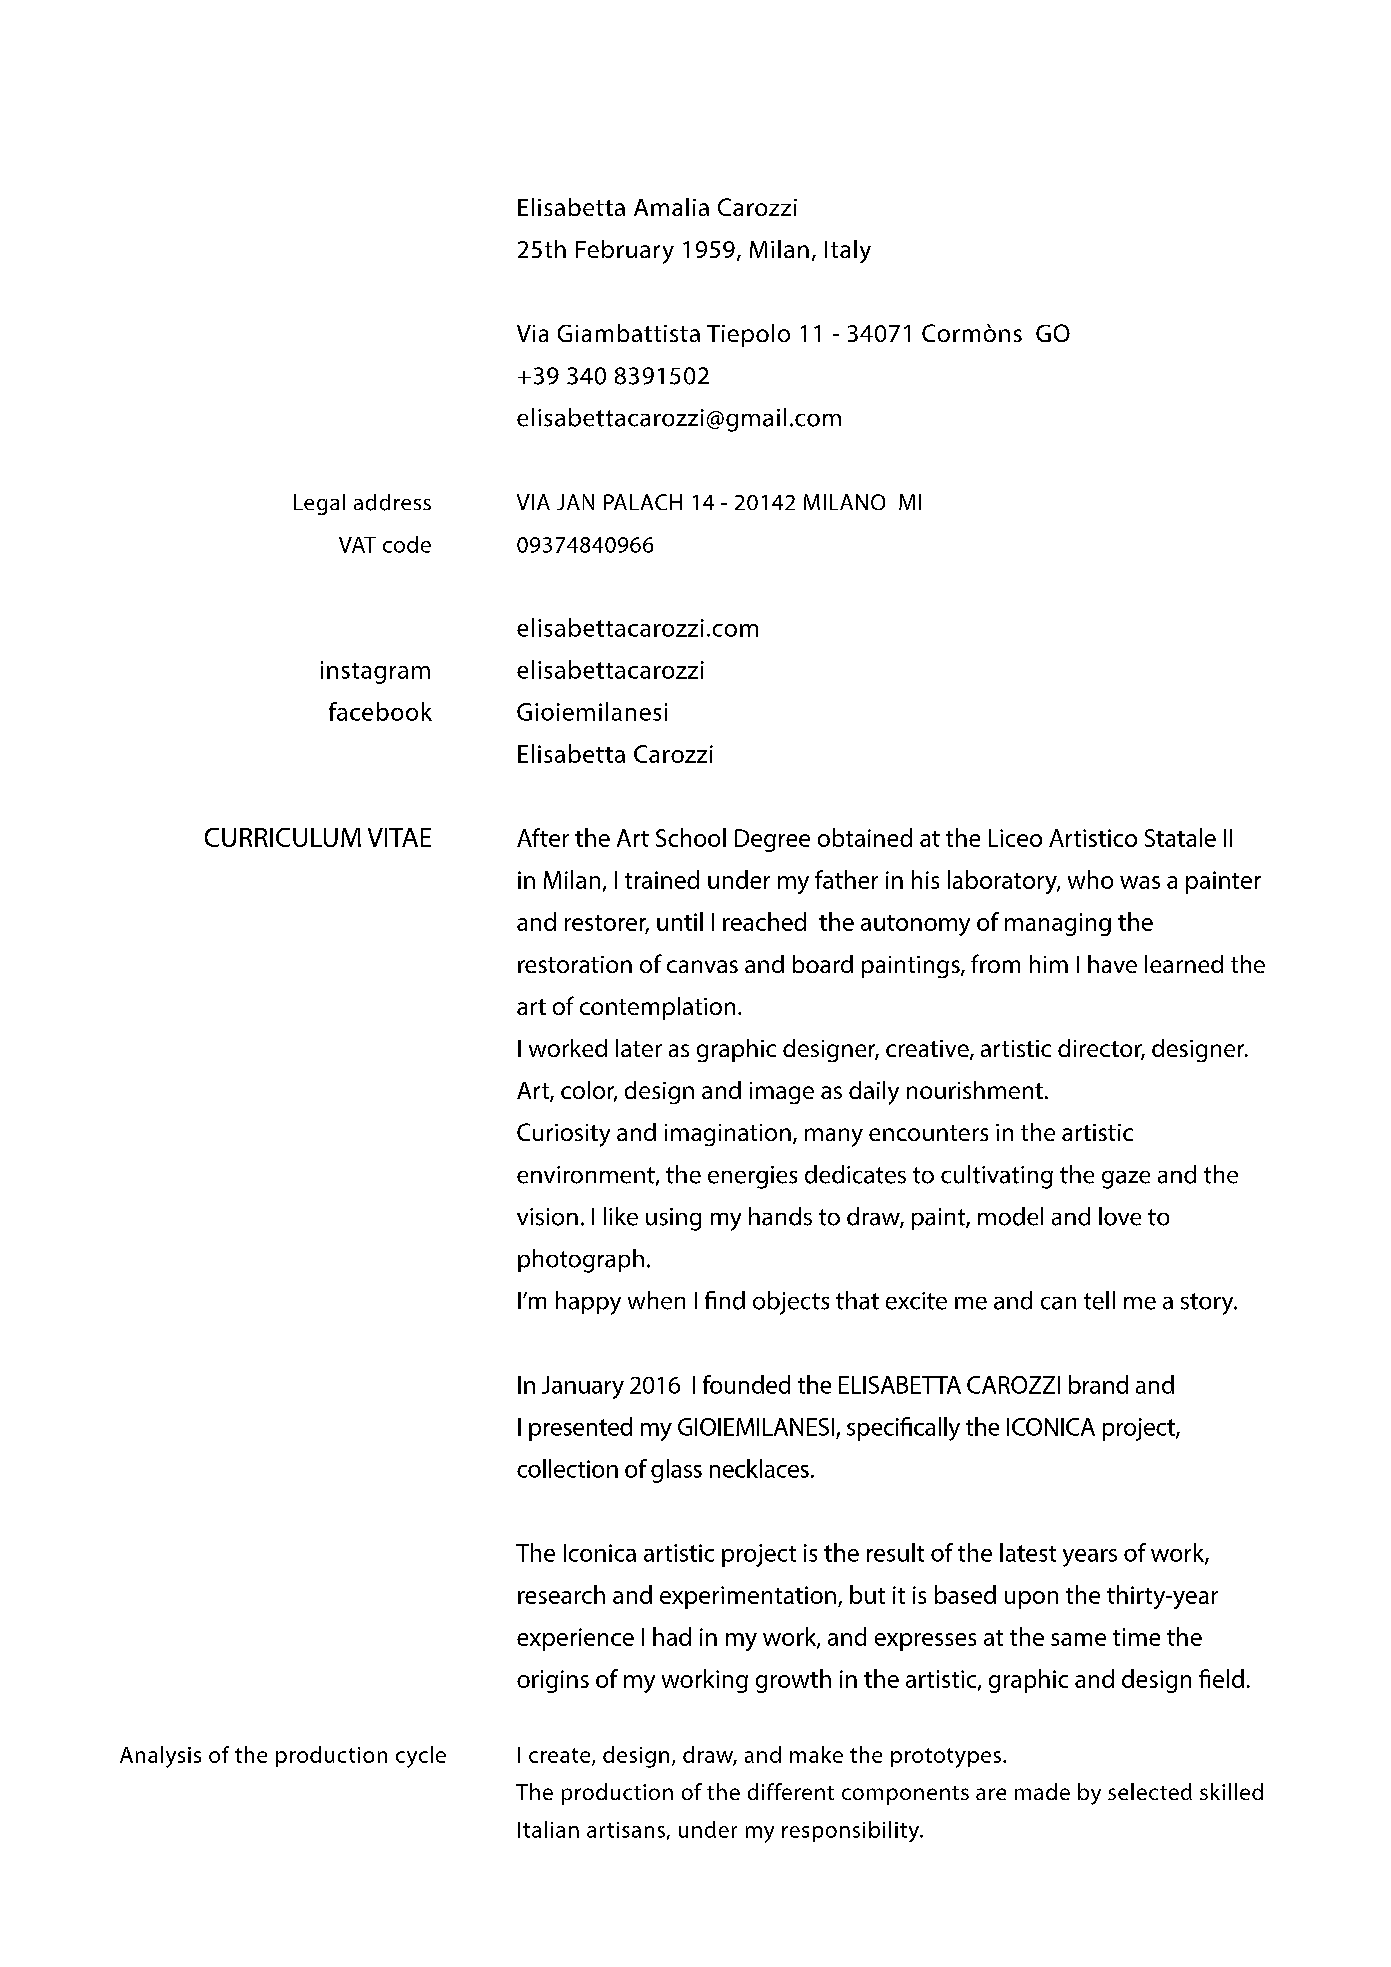  Describe the element at coordinates (160, 1757) in the screenshot. I see `Analysis` at that location.
